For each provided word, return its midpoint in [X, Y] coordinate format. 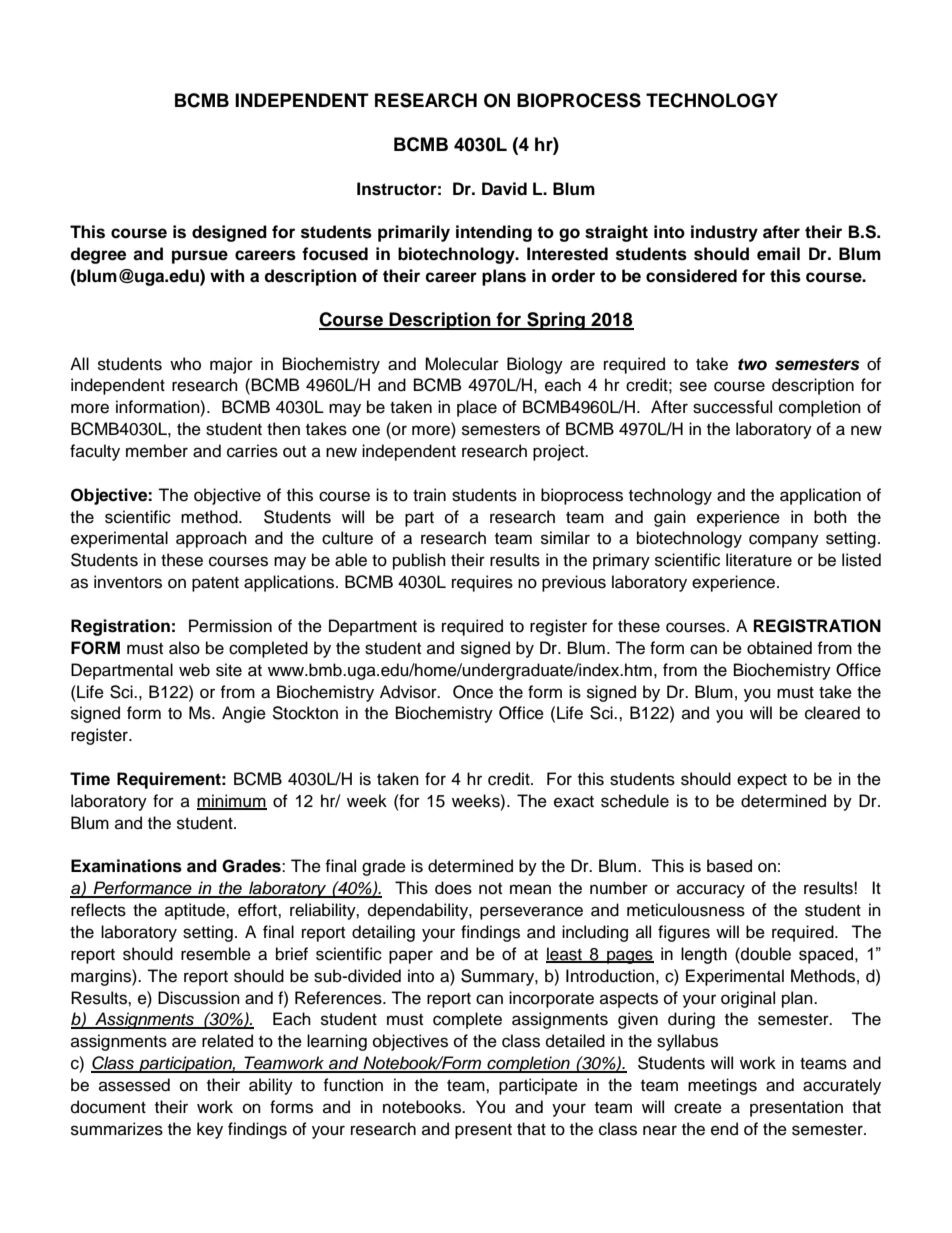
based [729, 866]
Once [473, 692]
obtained [779, 648]
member [157, 451]
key [210, 1130]
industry [724, 233]
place [477, 408]
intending [494, 233]
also [184, 648]
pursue [200, 257]
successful [732, 407]
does [453, 888]
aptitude [196, 911]
